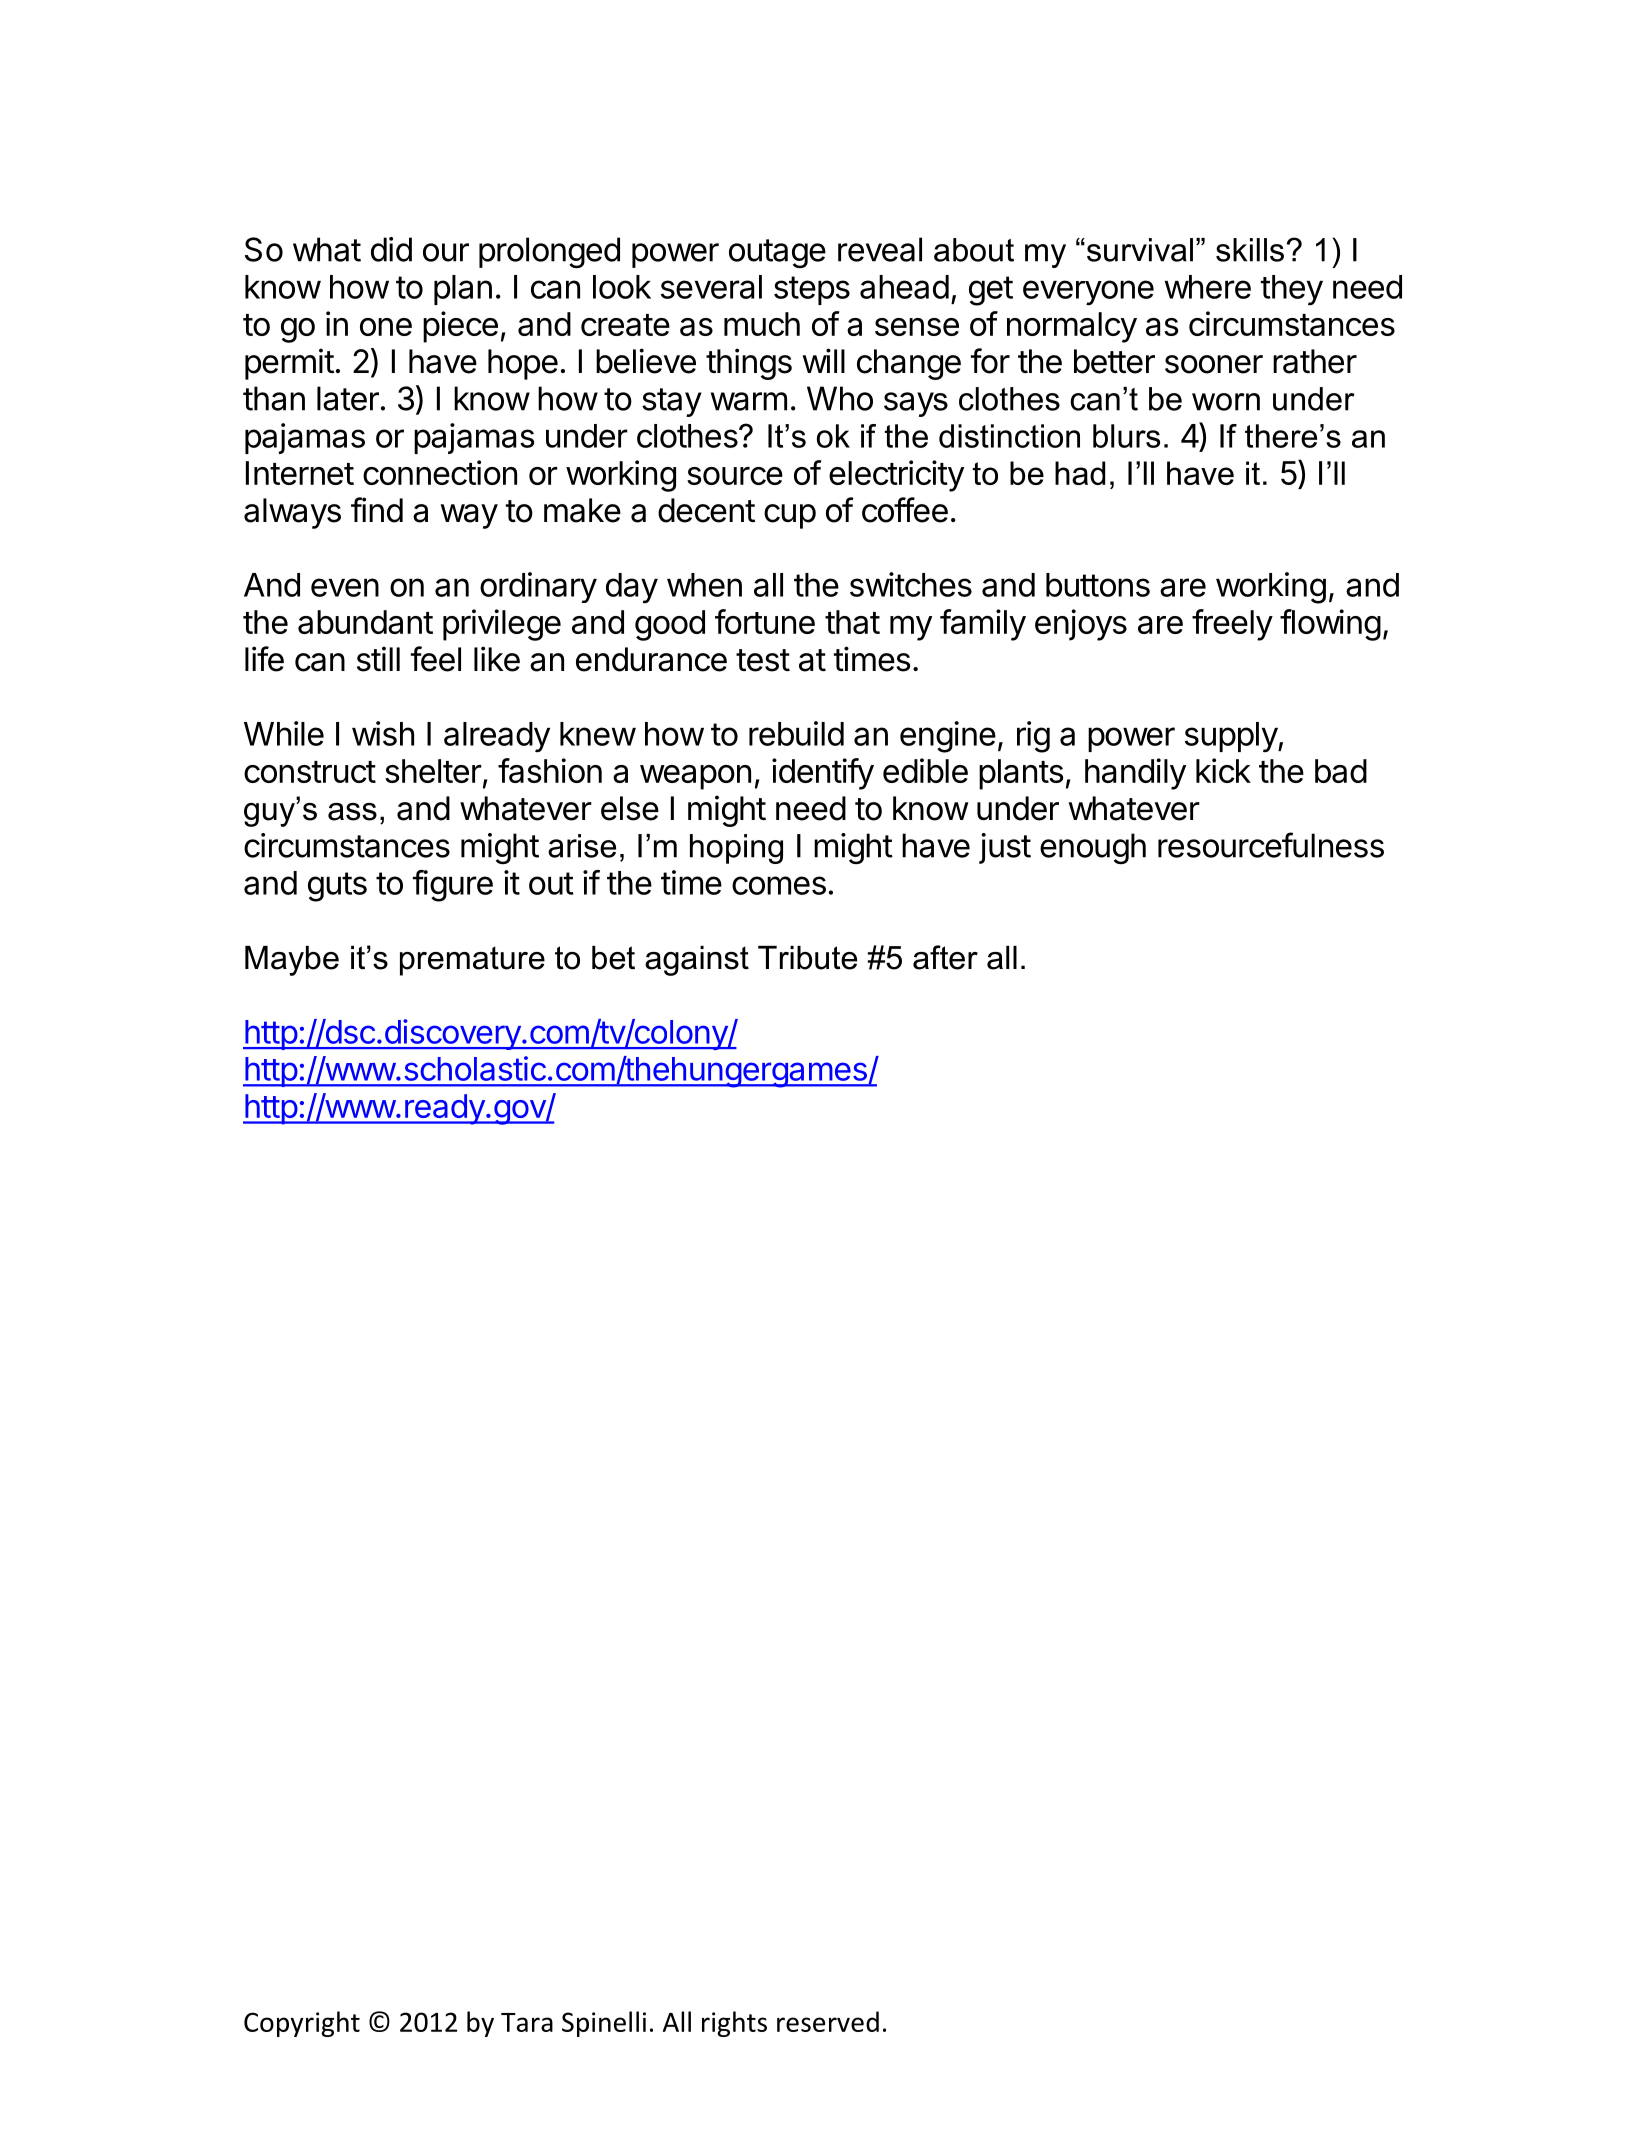 The height and width of the screenshot is (2137, 1652). What do you see at coordinates (391, 249) in the screenshot?
I see `did` at bounding box center [391, 249].
